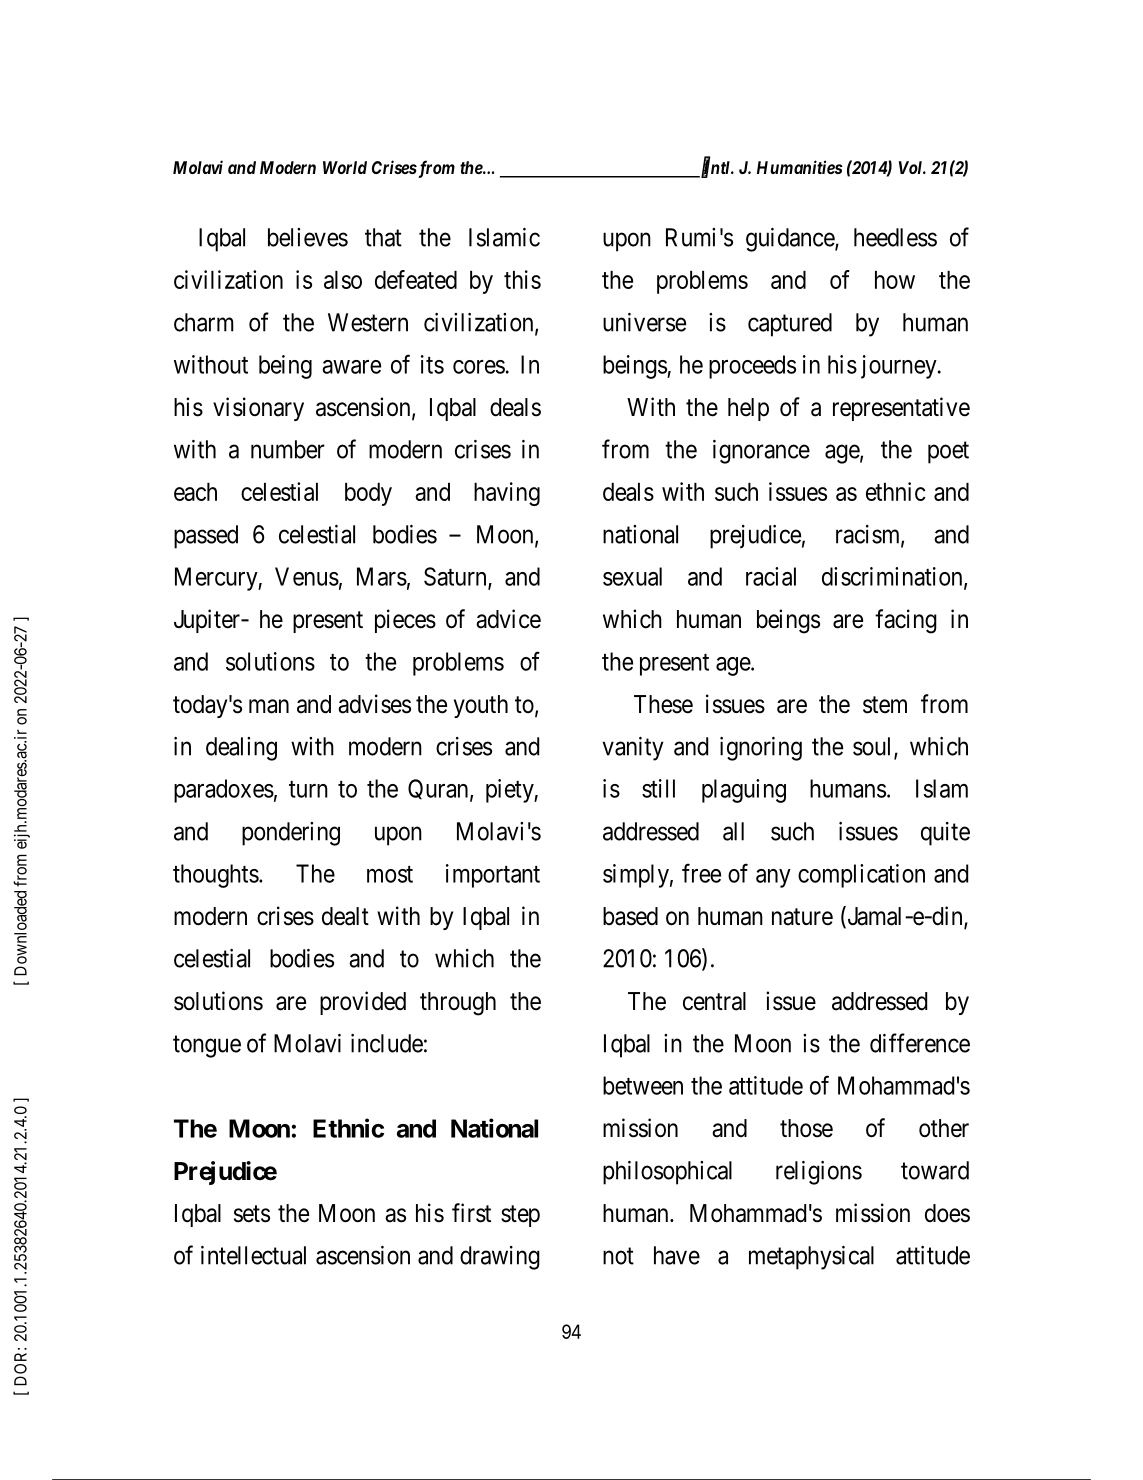  Describe the element at coordinates (520, 1216) in the screenshot. I see `step` at that location.
